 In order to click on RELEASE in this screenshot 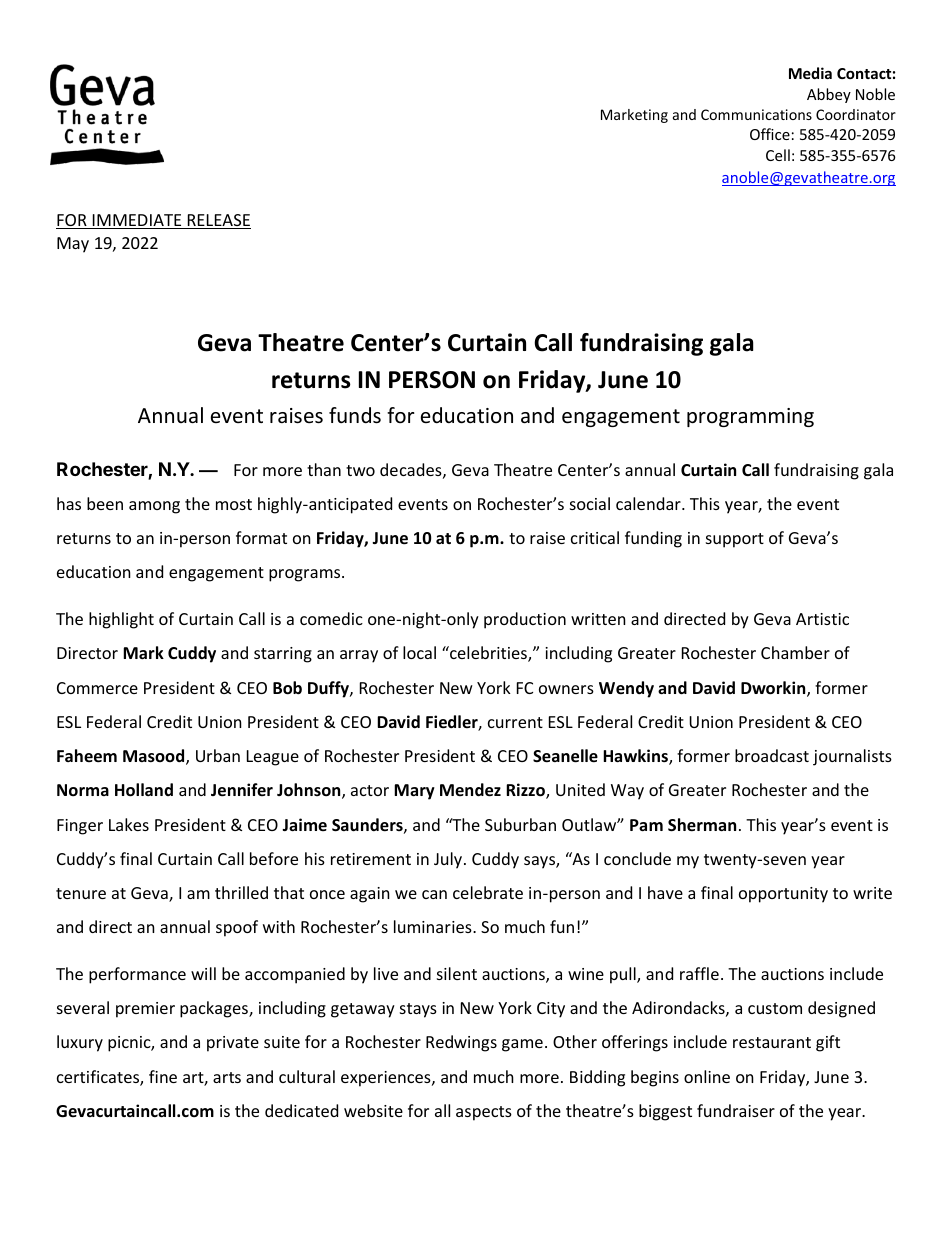, I will do `click(218, 221)`.
